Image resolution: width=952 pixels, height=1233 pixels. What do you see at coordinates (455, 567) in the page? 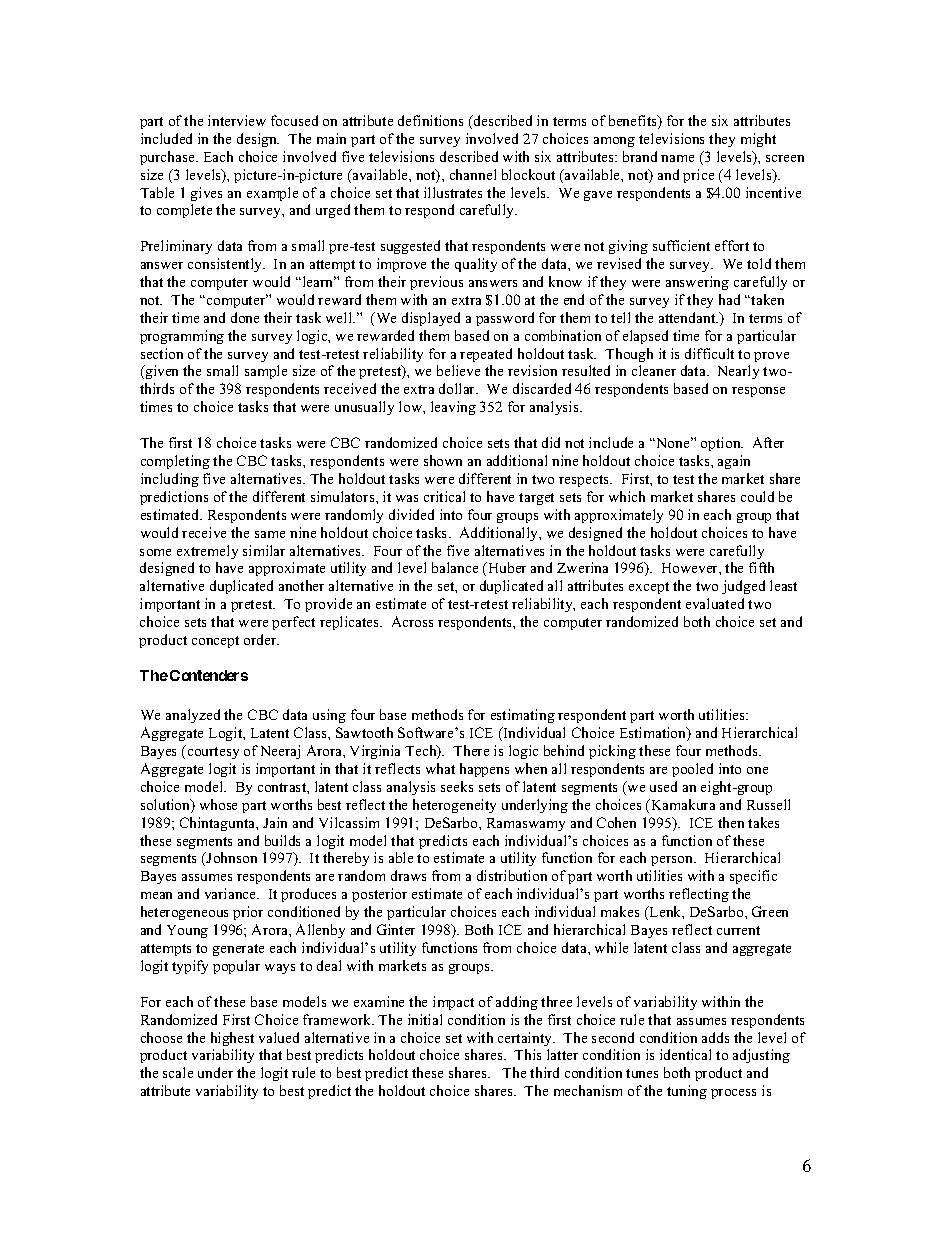
I see `balance` at bounding box center [455, 567].
